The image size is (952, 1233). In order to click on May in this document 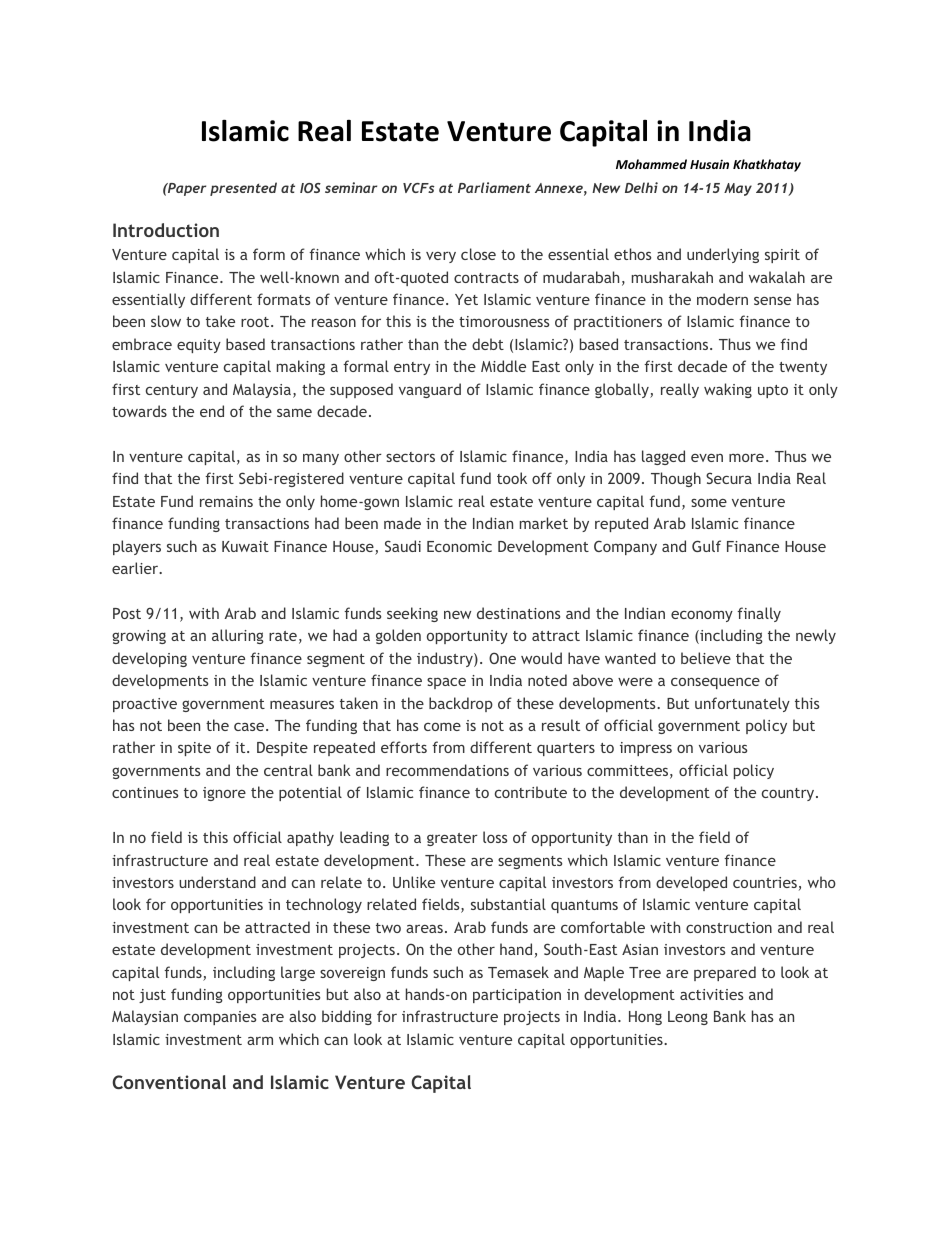, I will do `click(738, 189)`.
